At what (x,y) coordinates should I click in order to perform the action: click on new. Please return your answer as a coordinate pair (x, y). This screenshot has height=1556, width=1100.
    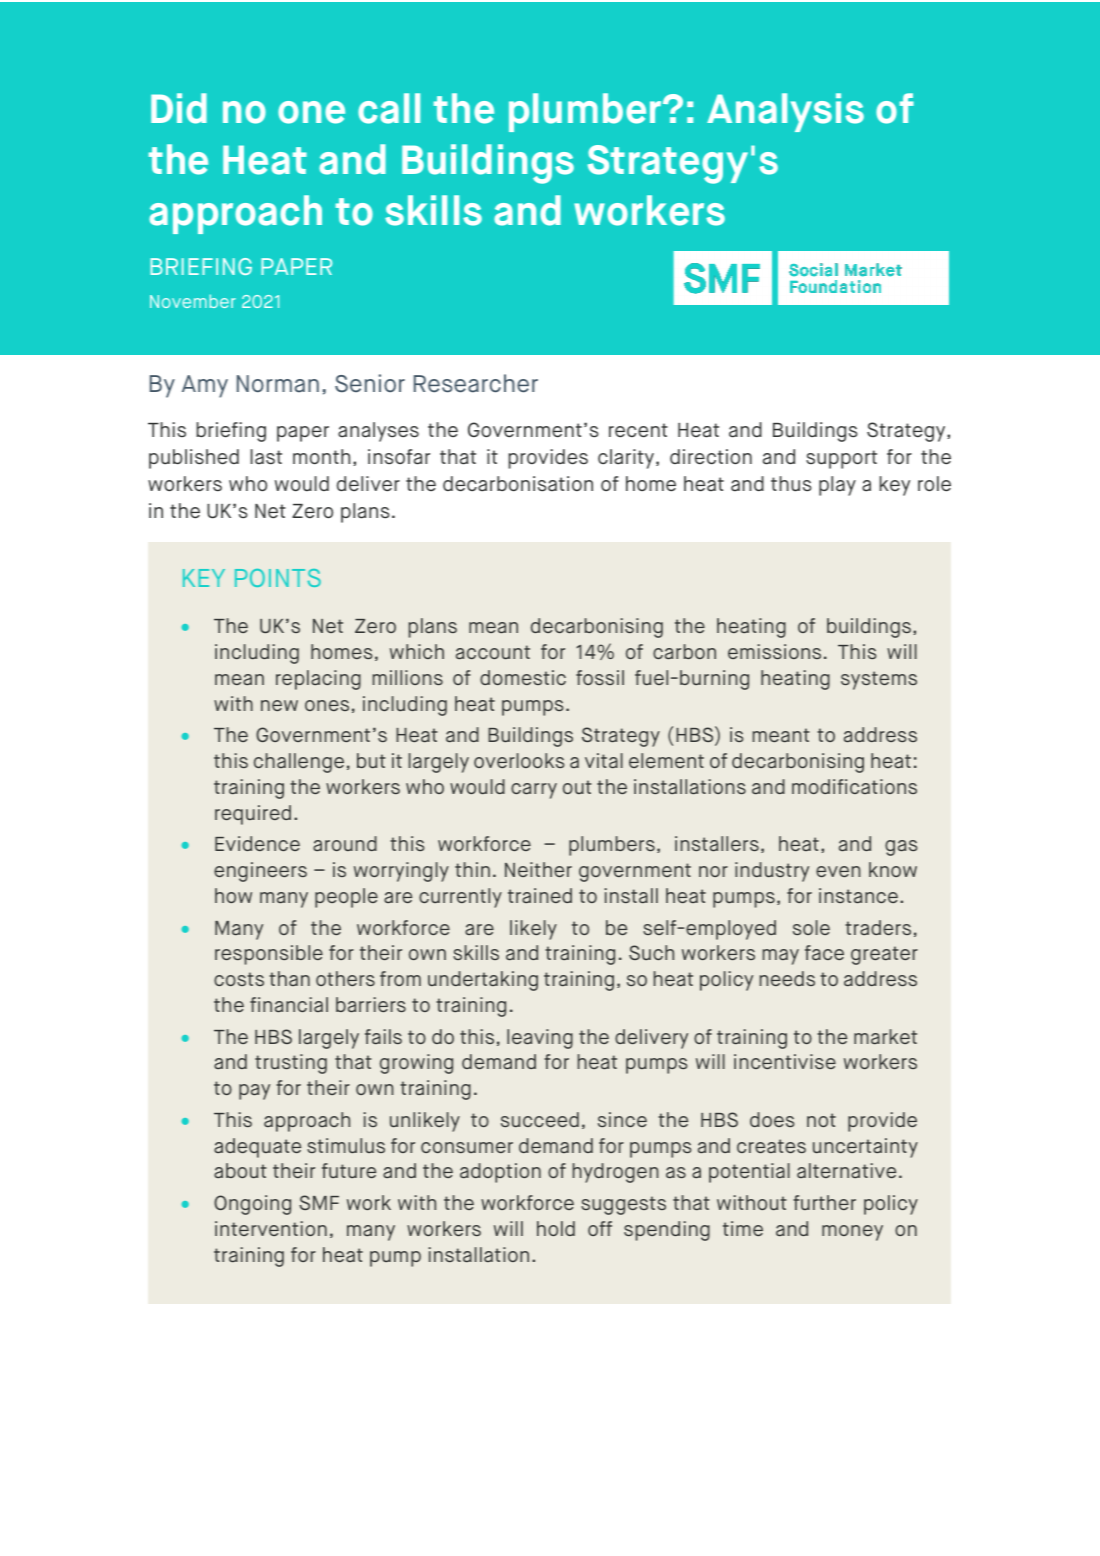
    Looking at the image, I should click on (279, 705).
